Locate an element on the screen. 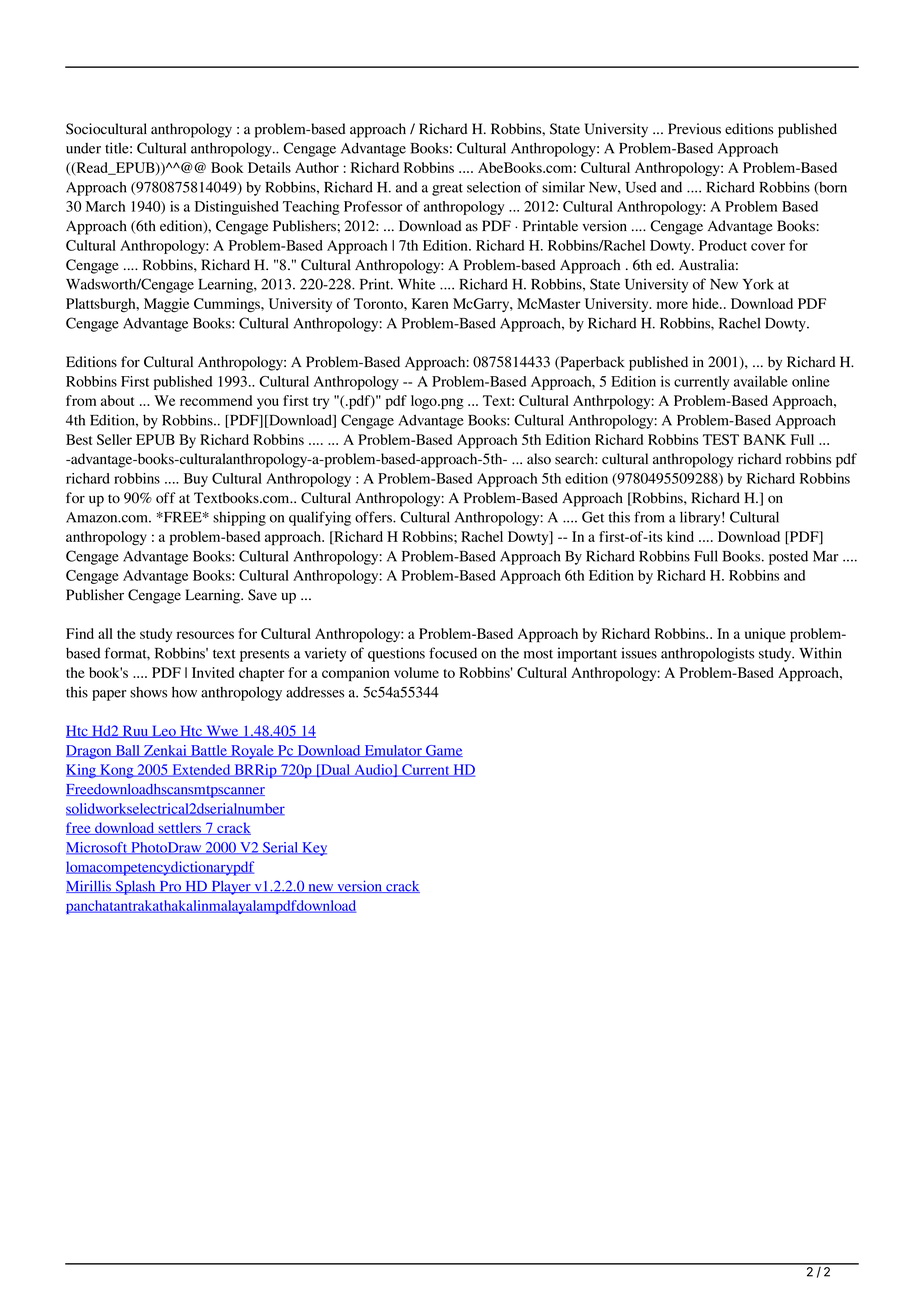 This screenshot has width=924, height=1308. questions is located at coordinates (396, 654).
